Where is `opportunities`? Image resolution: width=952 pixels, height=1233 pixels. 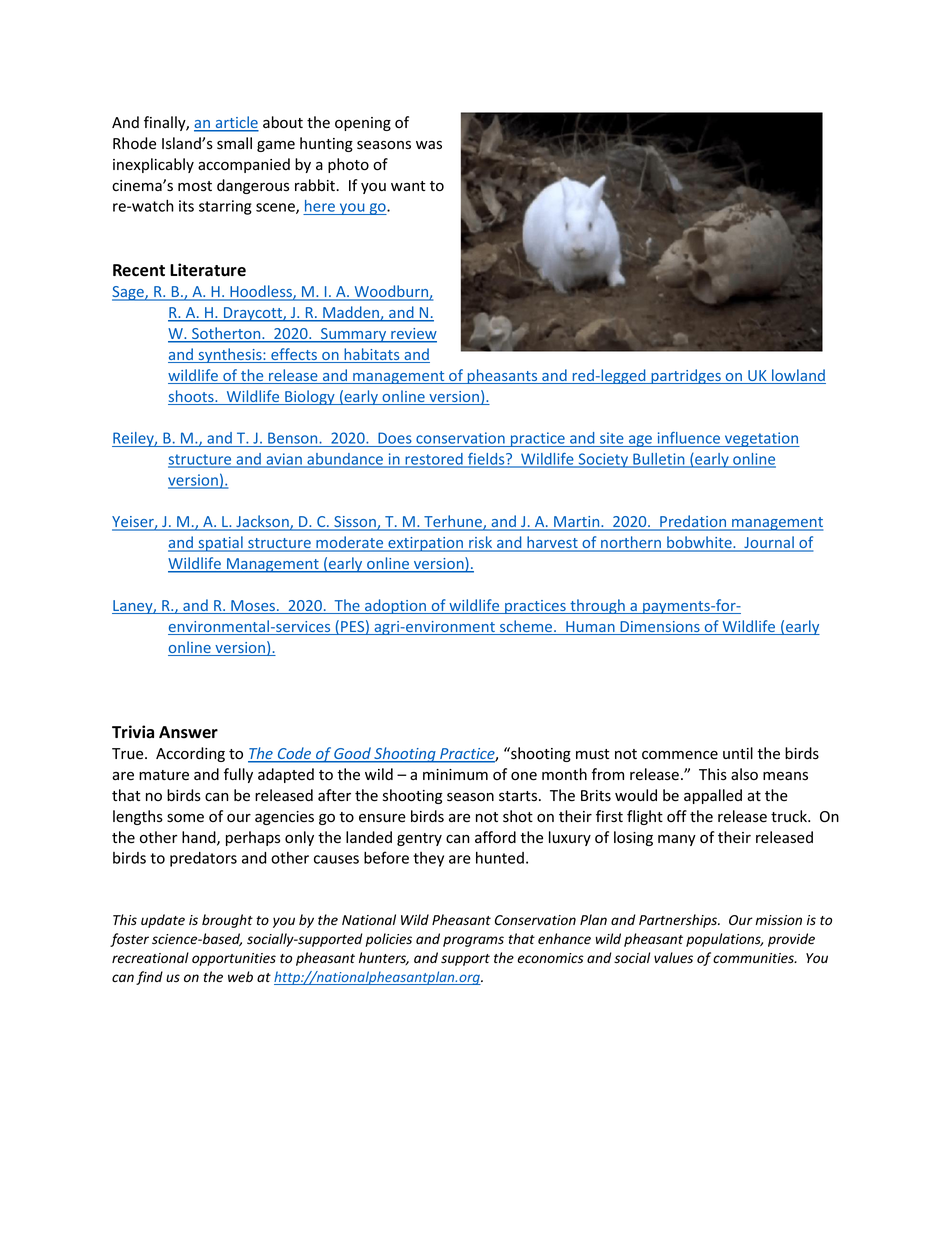
opportunities is located at coordinates (234, 959).
